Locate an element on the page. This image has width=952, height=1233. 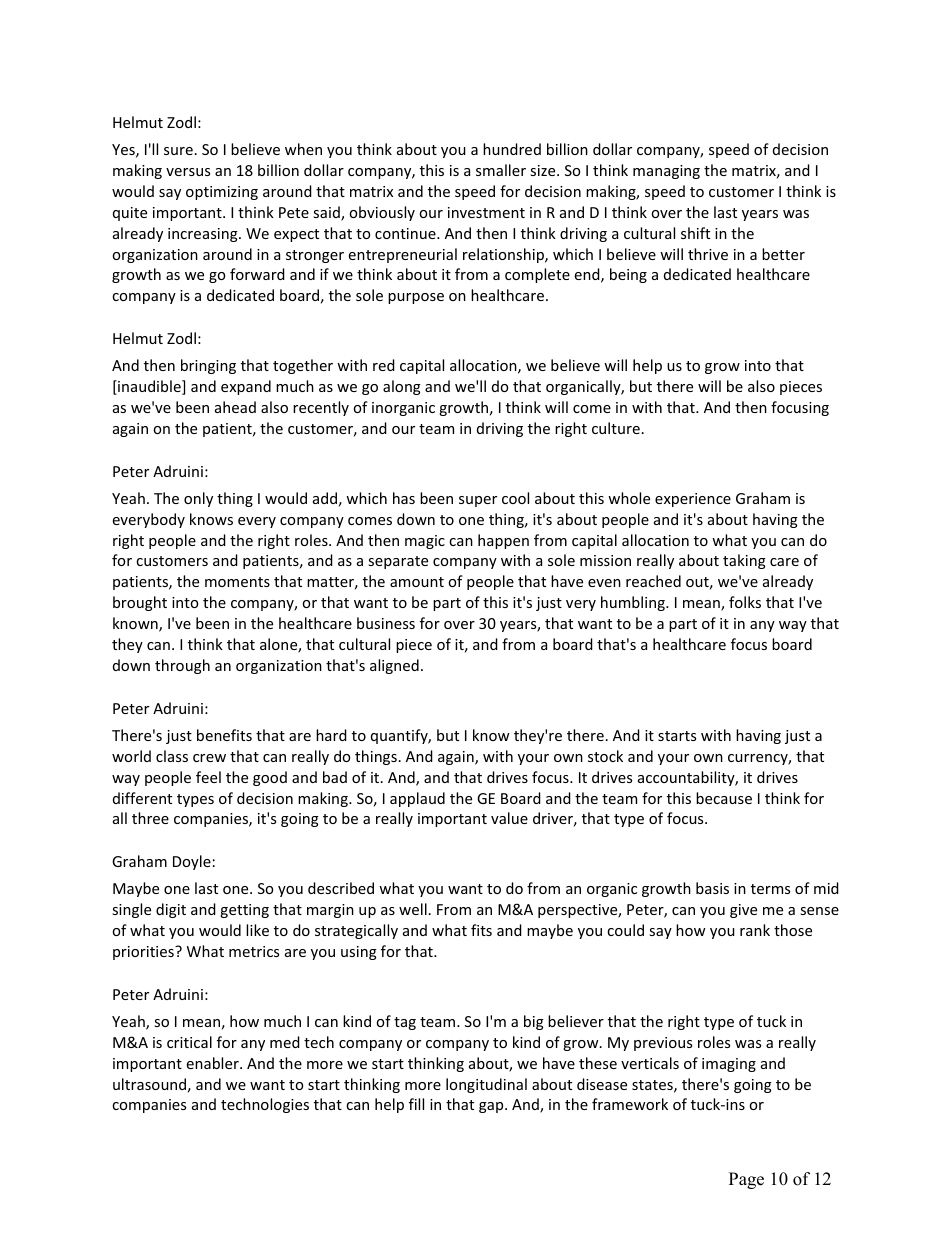
smaller is located at coordinates (501, 170).
